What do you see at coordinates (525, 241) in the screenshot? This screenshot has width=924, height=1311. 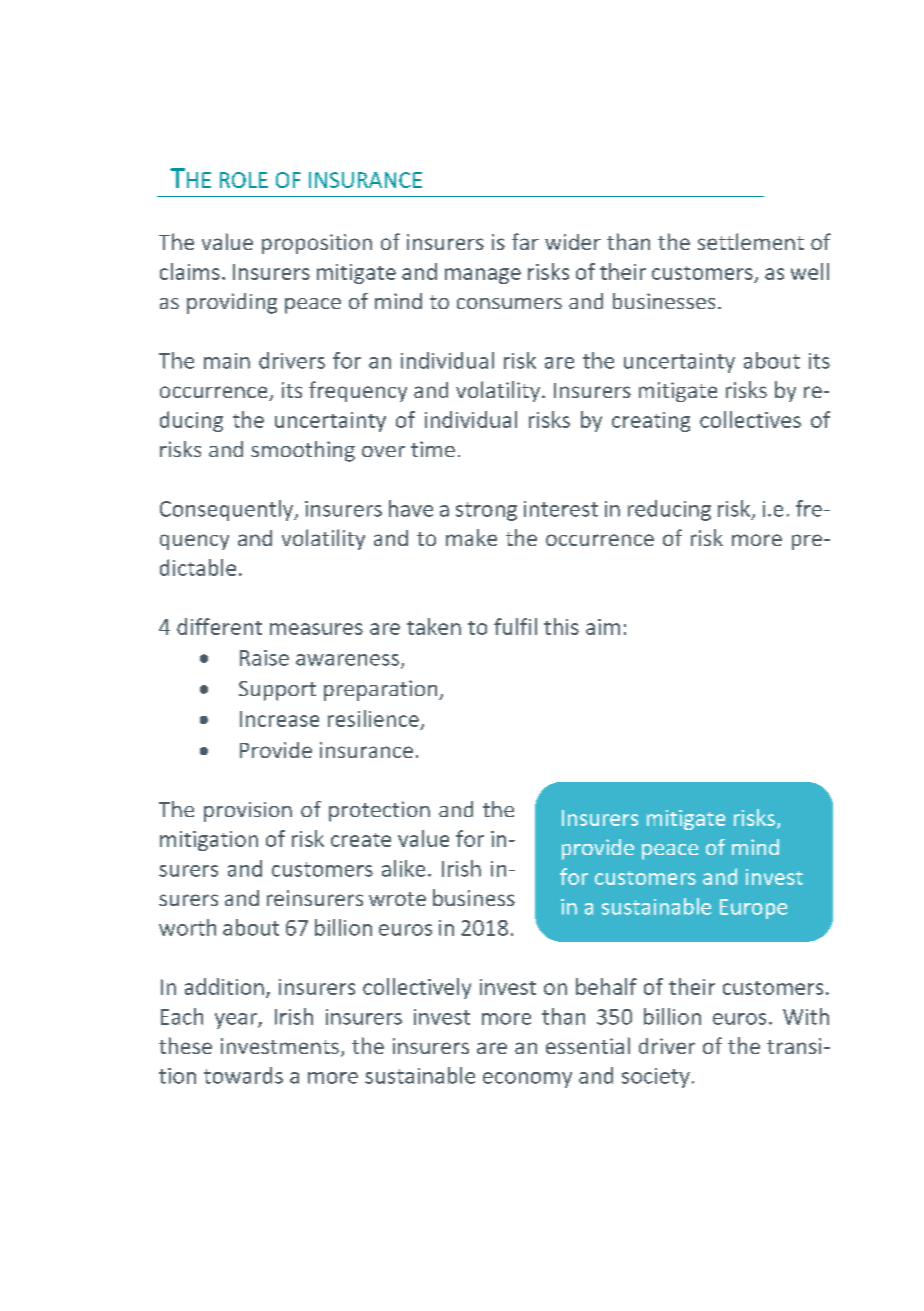 I see `far` at bounding box center [525, 241].
